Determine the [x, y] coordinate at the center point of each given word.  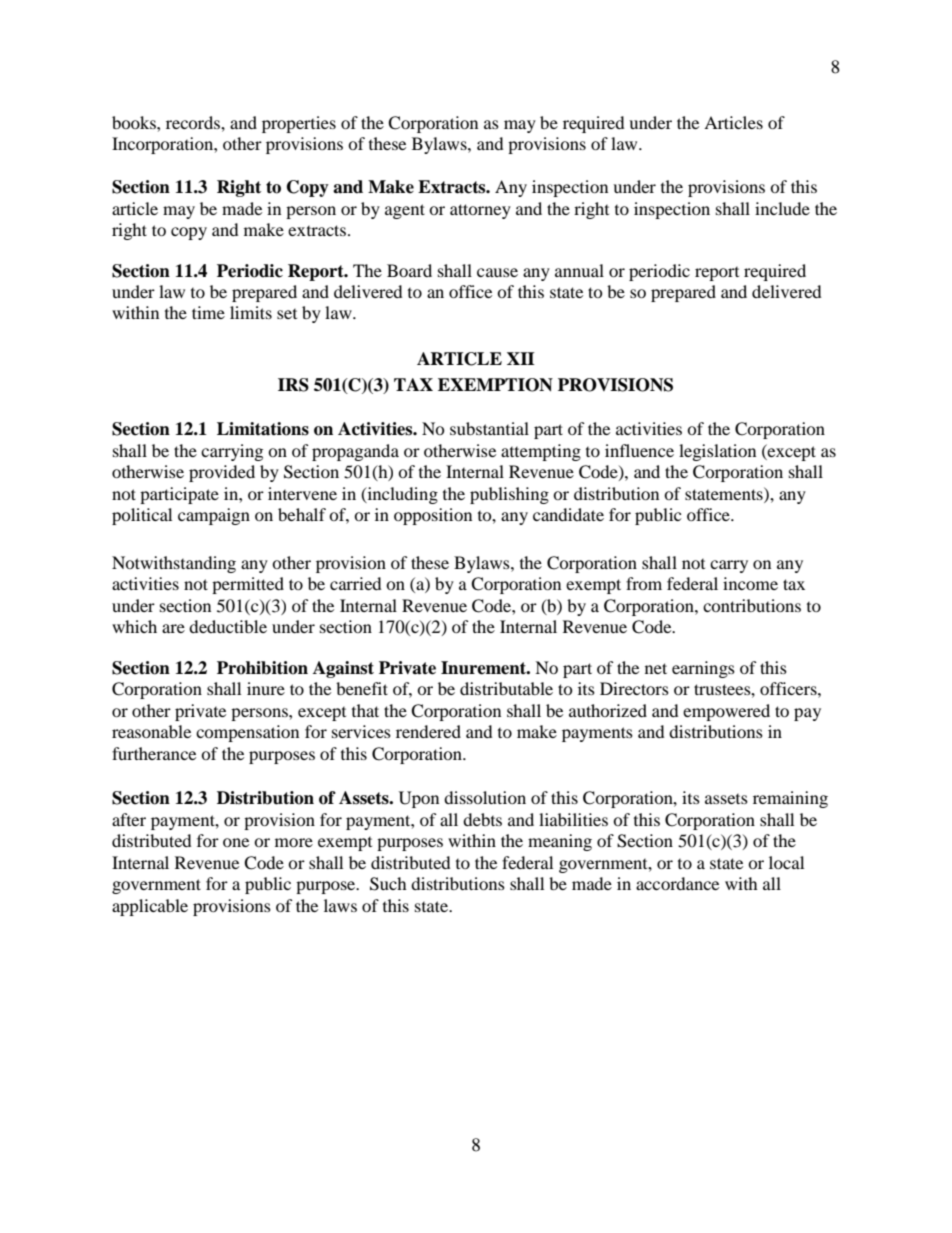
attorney [480, 211]
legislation [717, 452]
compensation [247, 733]
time [208, 312]
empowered [726, 712]
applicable [150, 907]
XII [521, 358]
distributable [506, 688]
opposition [433, 516]
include [782, 208]
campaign [214, 516]
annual [579, 270]
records [194, 122]
